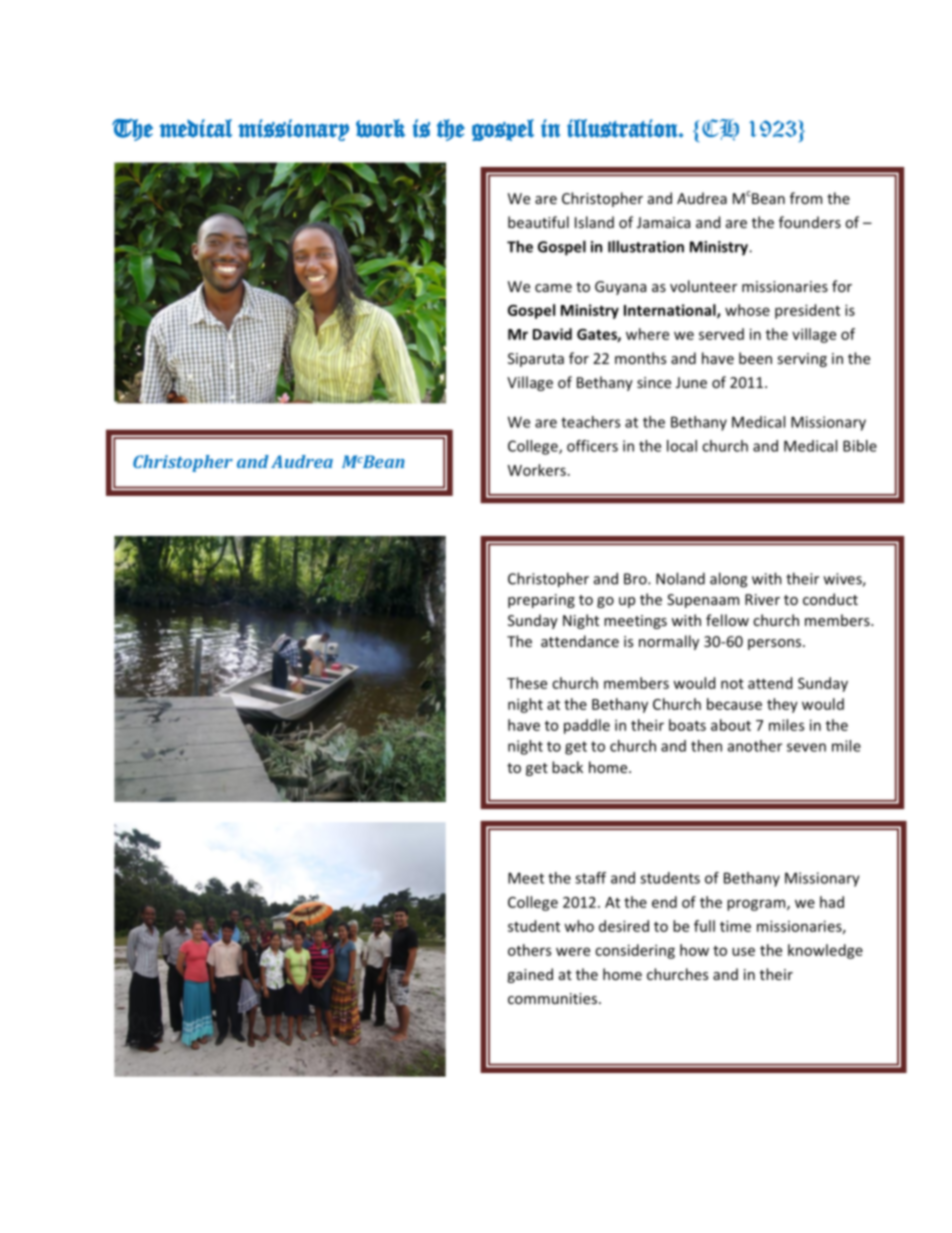 The width and height of the image is (952, 1233). I want to click on Jamaica, so click(663, 222).
